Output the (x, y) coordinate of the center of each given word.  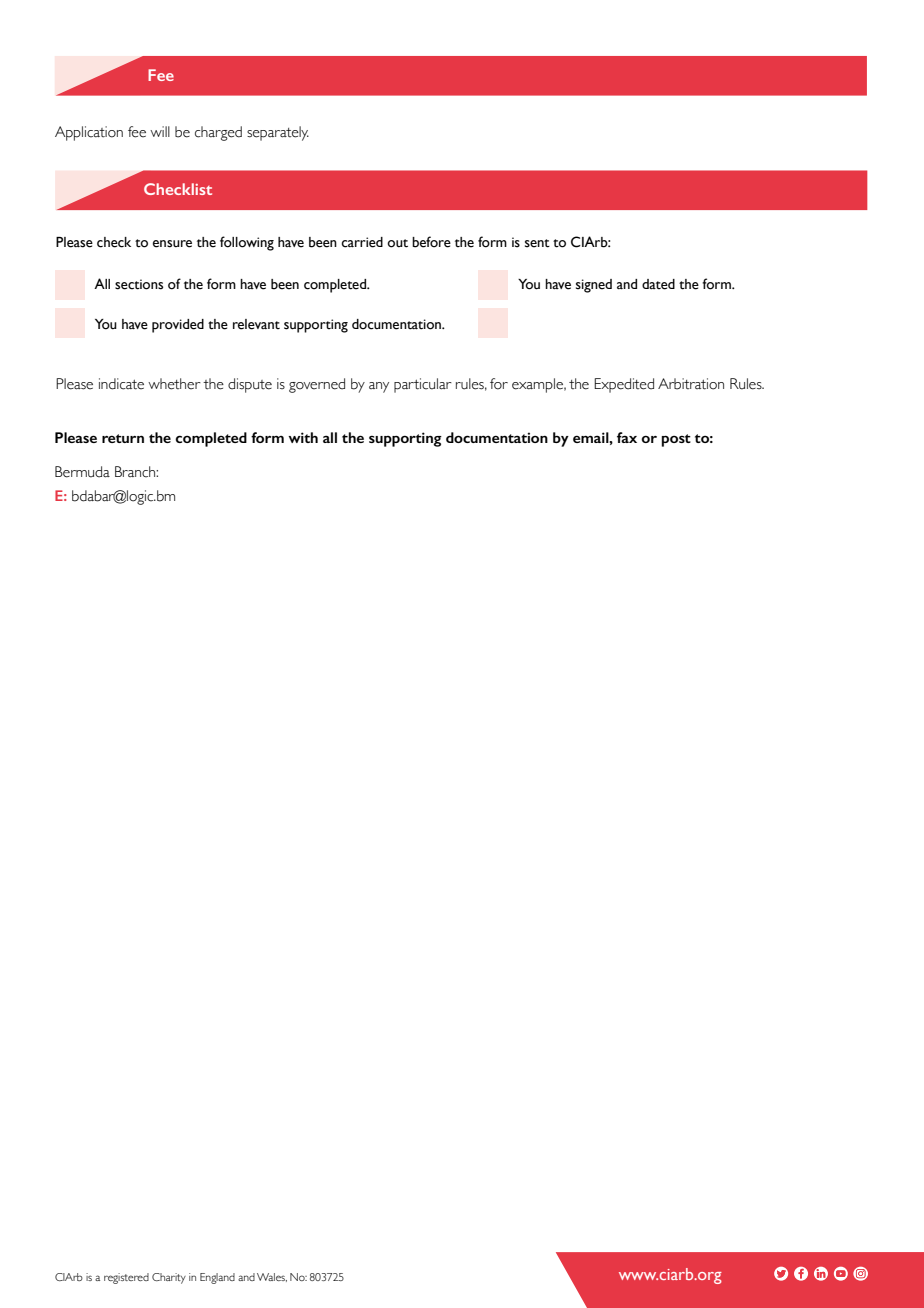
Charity (169, 1278)
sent (537, 243)
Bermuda (82, 472)
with (303, 437)
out (397, 243)
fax (627, 437)
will (160, 131)
